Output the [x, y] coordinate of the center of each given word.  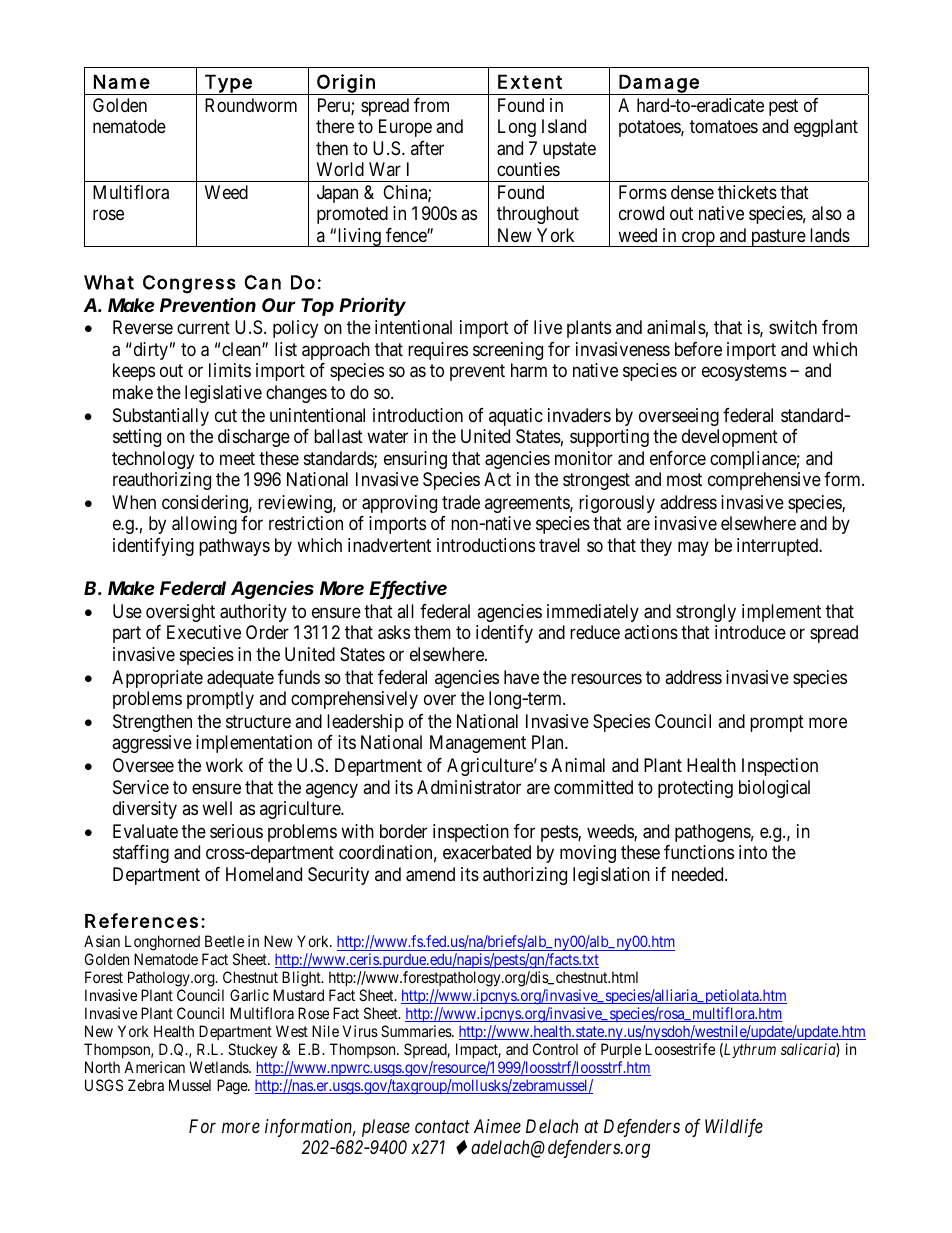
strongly [706, 613]
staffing [141, 854]
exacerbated [487, 852]
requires [438, 351]
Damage [659, 84]
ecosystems [744, 373]
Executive [204, 632]
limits [230, 370]
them [432, 632]
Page [233, 1087]
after [427, 148]
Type [228, 84]
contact [442, 1127]
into [753, 852]
